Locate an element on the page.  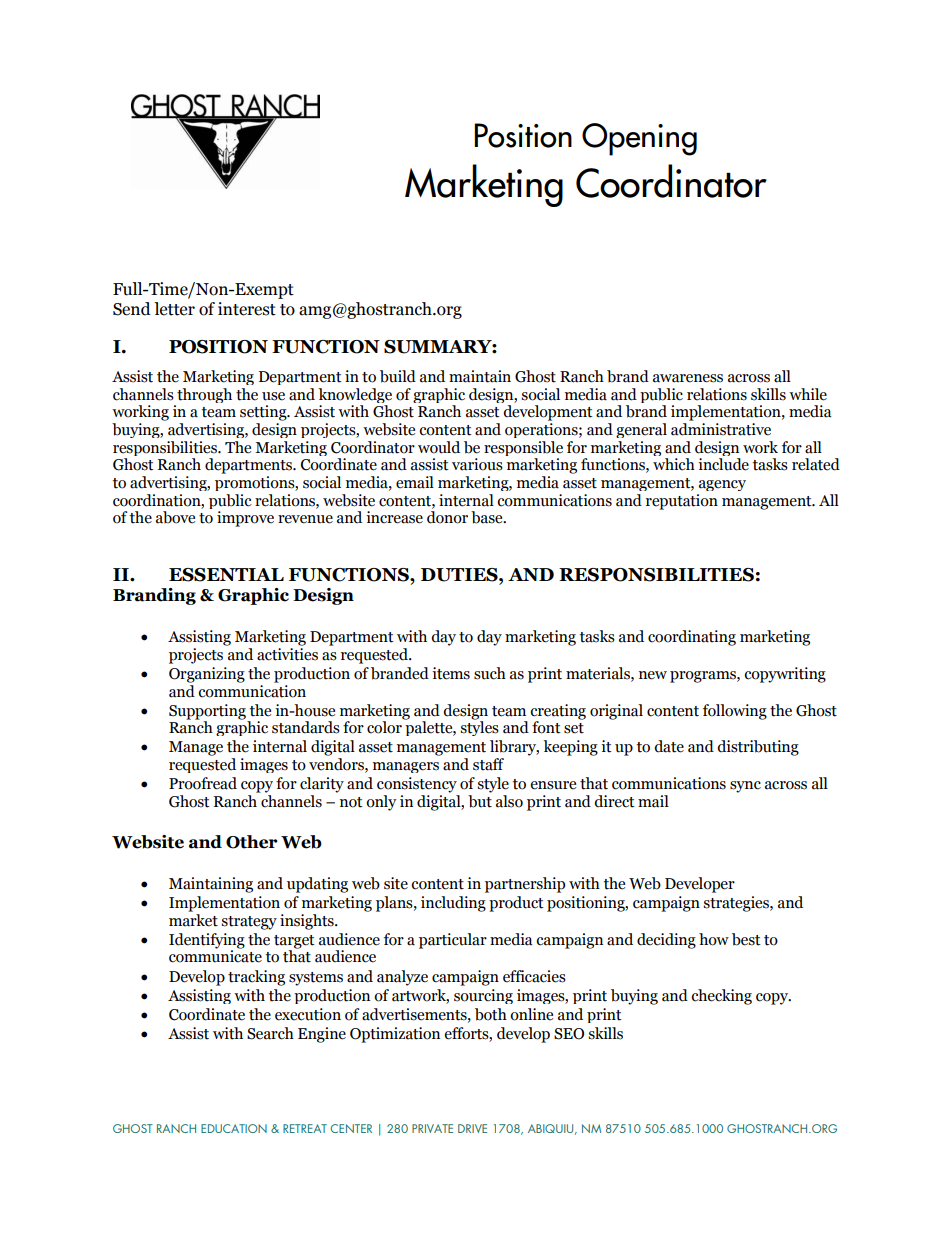
DRIVE is located at coordinates (472, 1128).
